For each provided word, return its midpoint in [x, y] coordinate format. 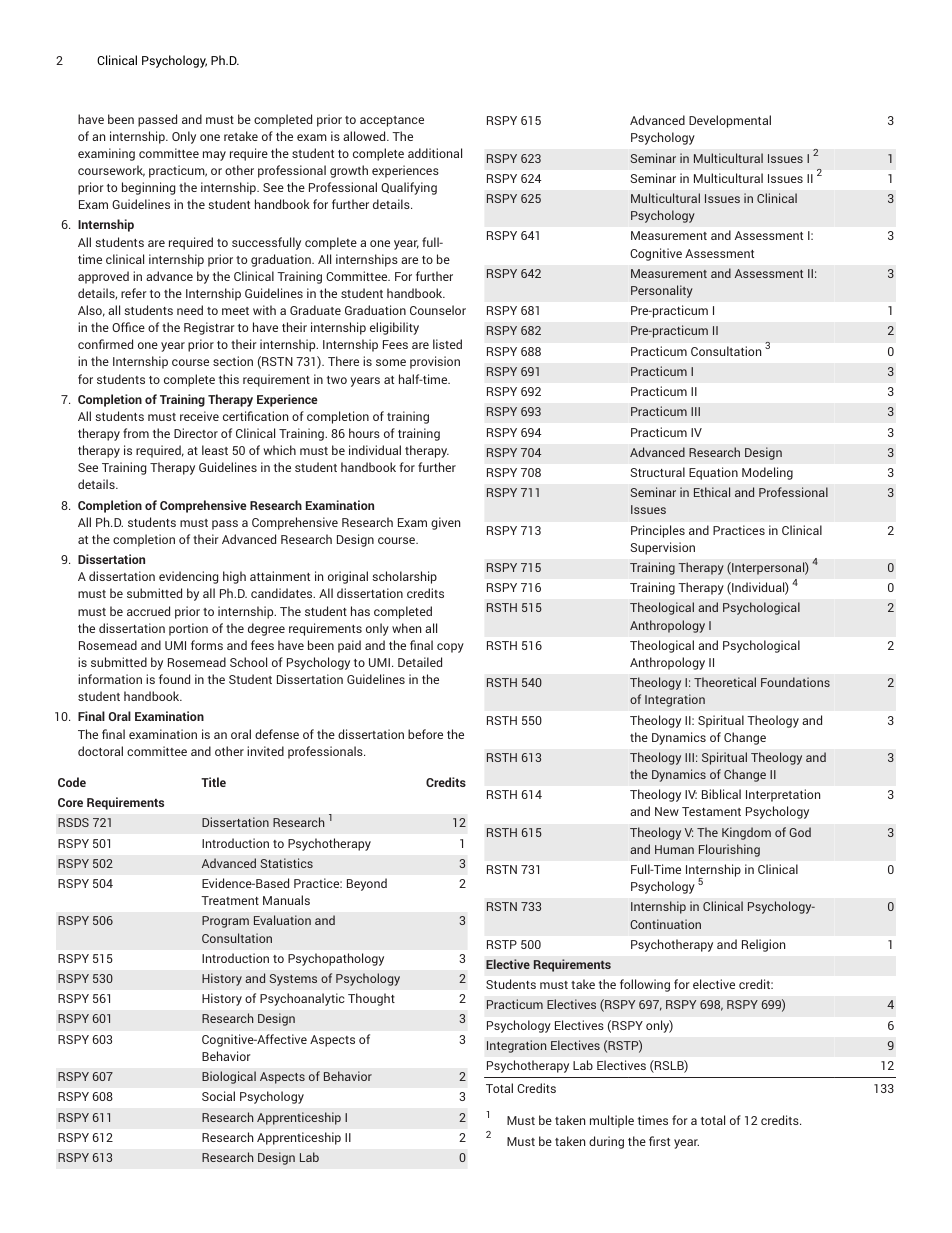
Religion [763, 945]
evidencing [188, 577]
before [425, 734]
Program [225, 922]
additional [435, 153]
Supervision [663, 548]
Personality [662, 291]
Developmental [730, 121]
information [110, 679]
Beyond [367, 884]
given [445, 523]
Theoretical [725, 682]
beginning [148, 188]
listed [447, 344]
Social [218, 1096]
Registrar [209, 328]
